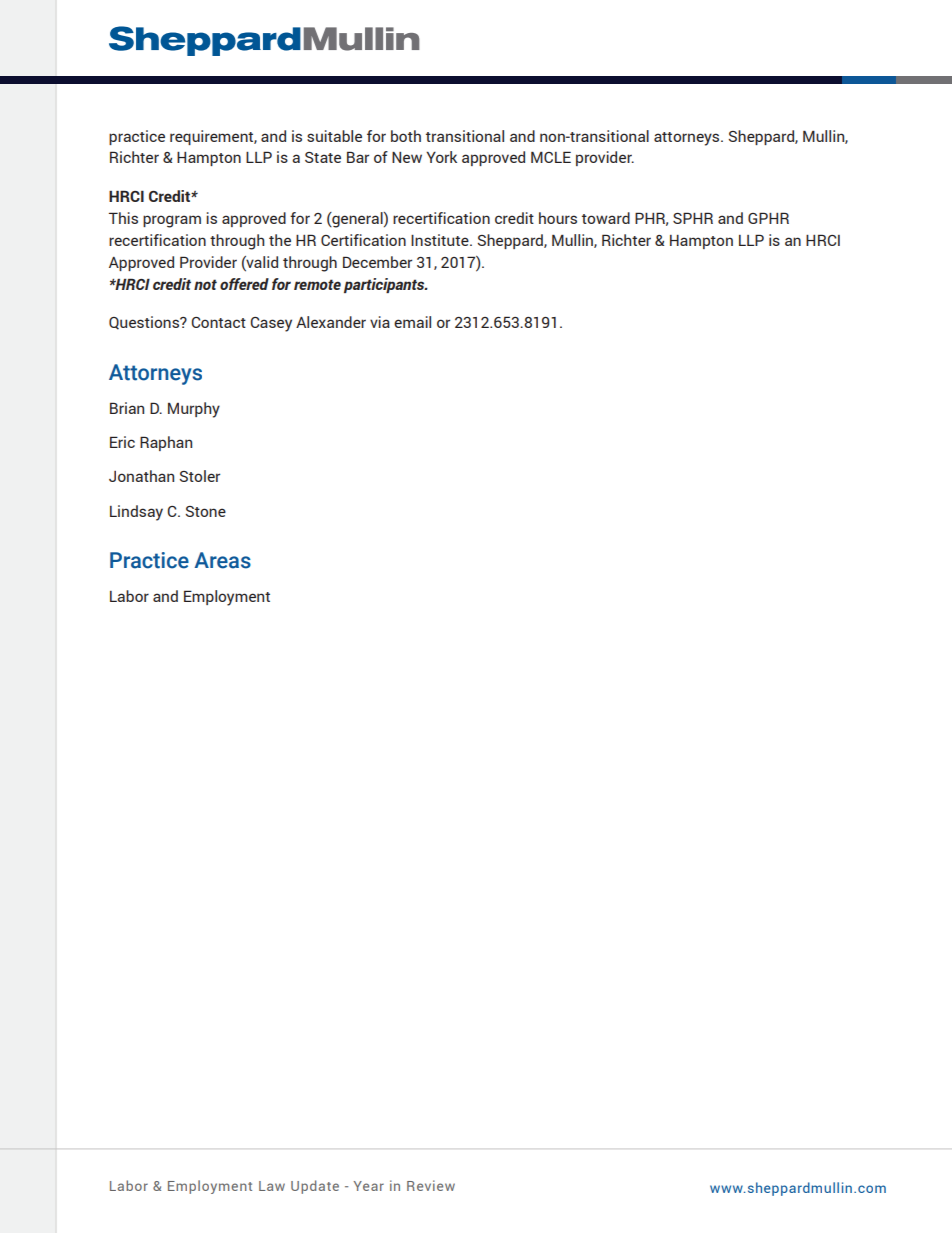 The image size is (952, 1233). I want to click on Bar, so click(358, 157).
